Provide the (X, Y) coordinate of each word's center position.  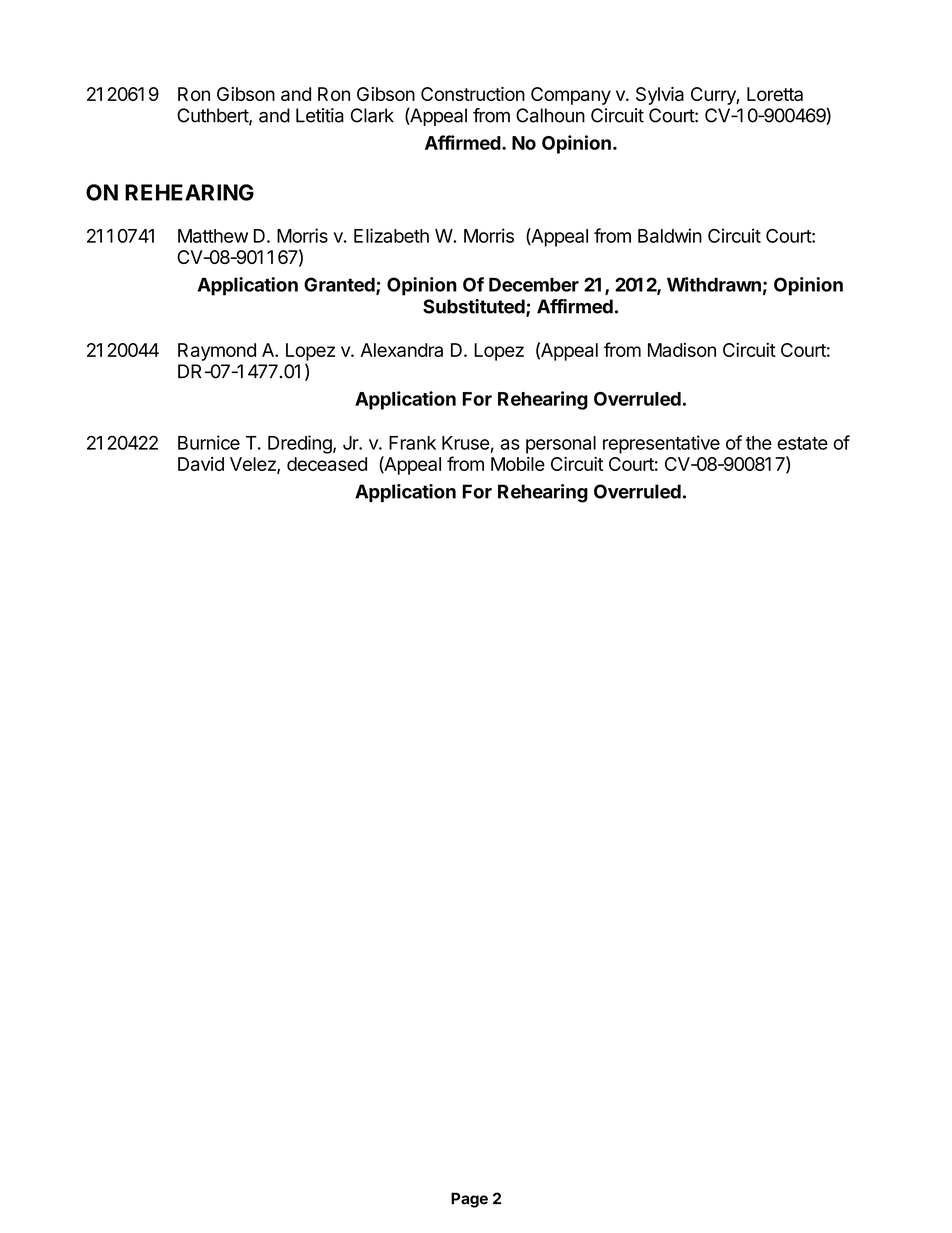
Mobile (518, 464)
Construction (473, 94)
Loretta (775, 94)
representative (661, 444)
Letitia (320, 115)
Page (469, 1200)
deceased (327, 464)
